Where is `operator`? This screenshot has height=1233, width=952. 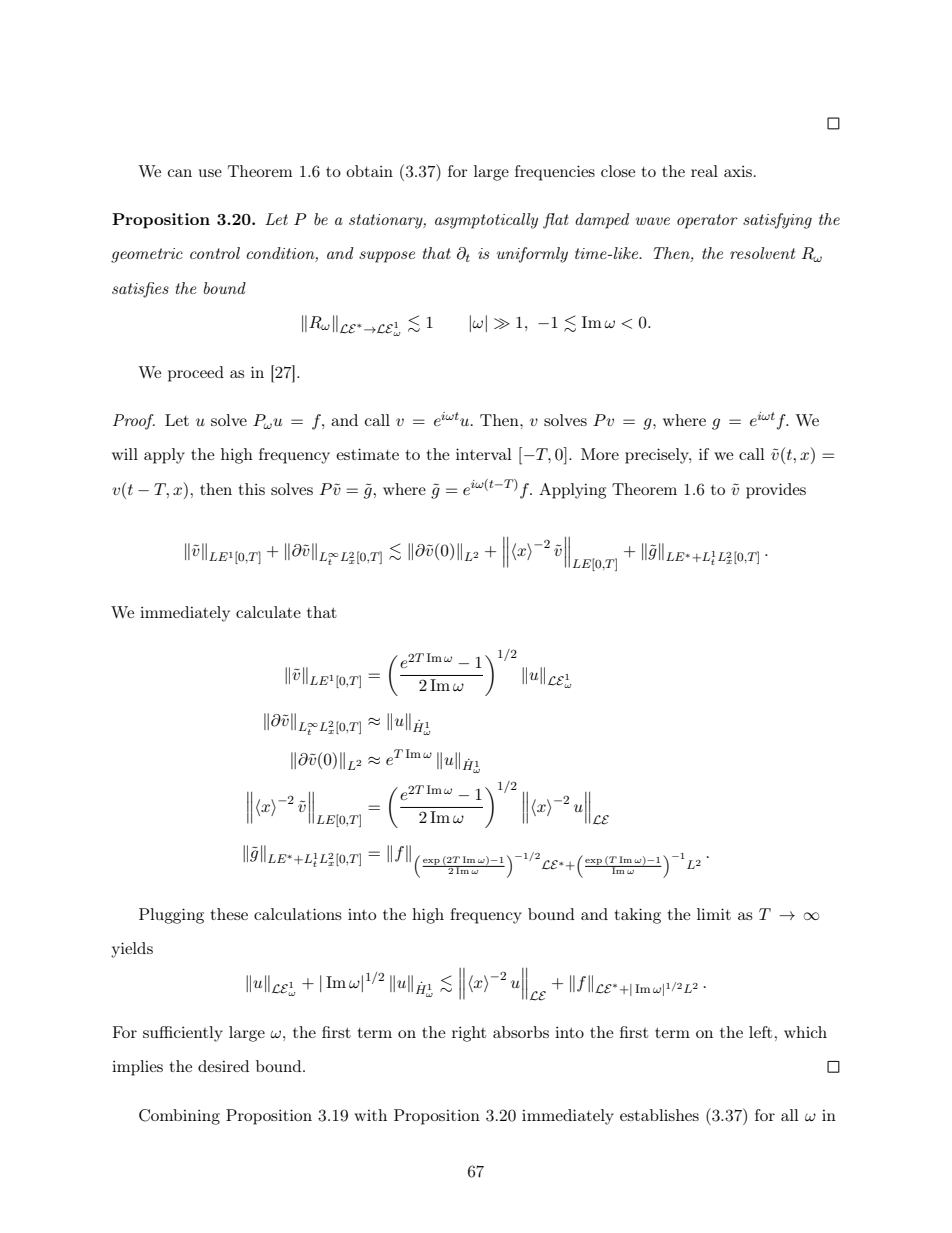
operator is located at coordinates (707, 221).
